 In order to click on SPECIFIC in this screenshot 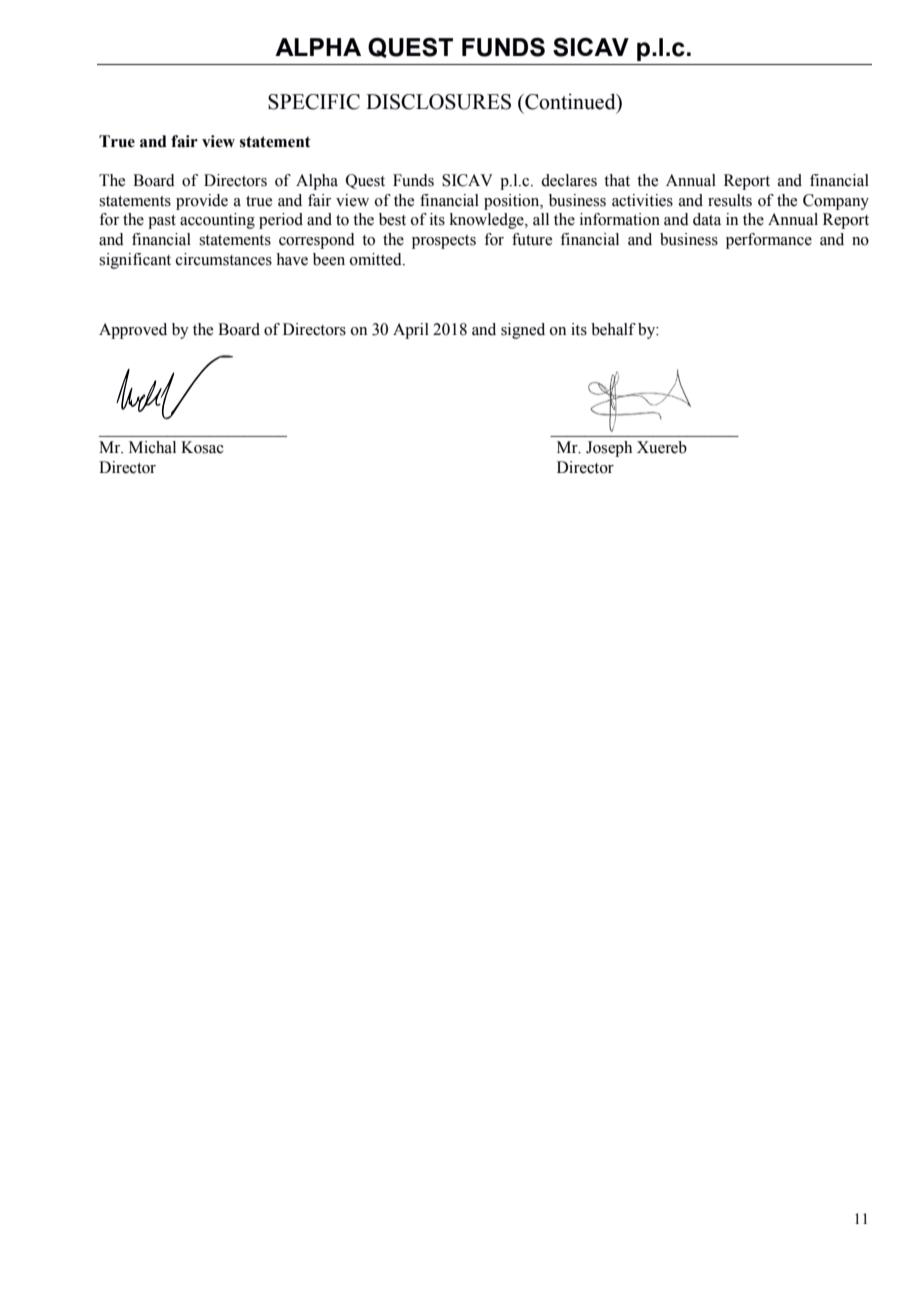, I will do `click(314, 102)`.
